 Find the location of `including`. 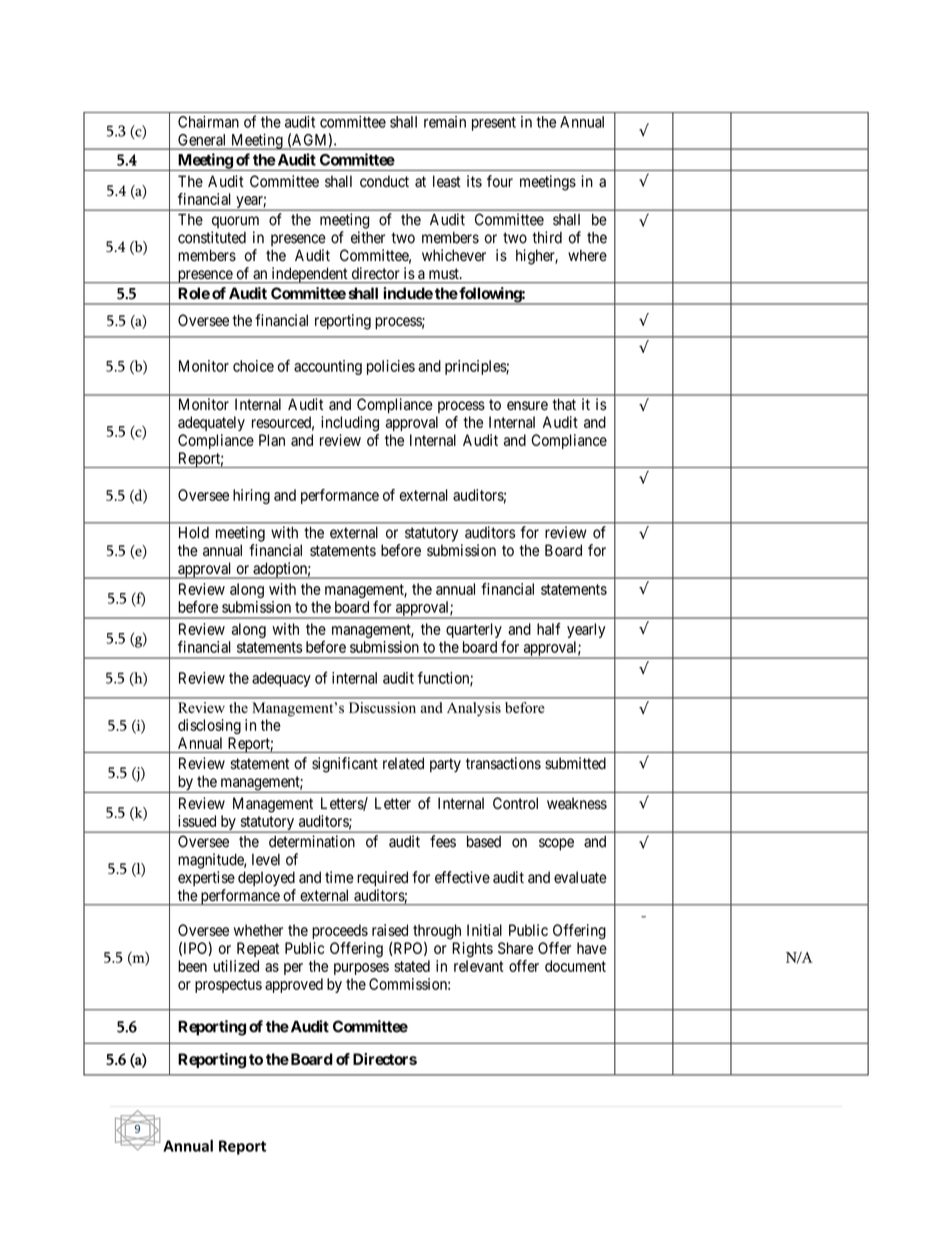

including is located at coordinates (350, 424).
